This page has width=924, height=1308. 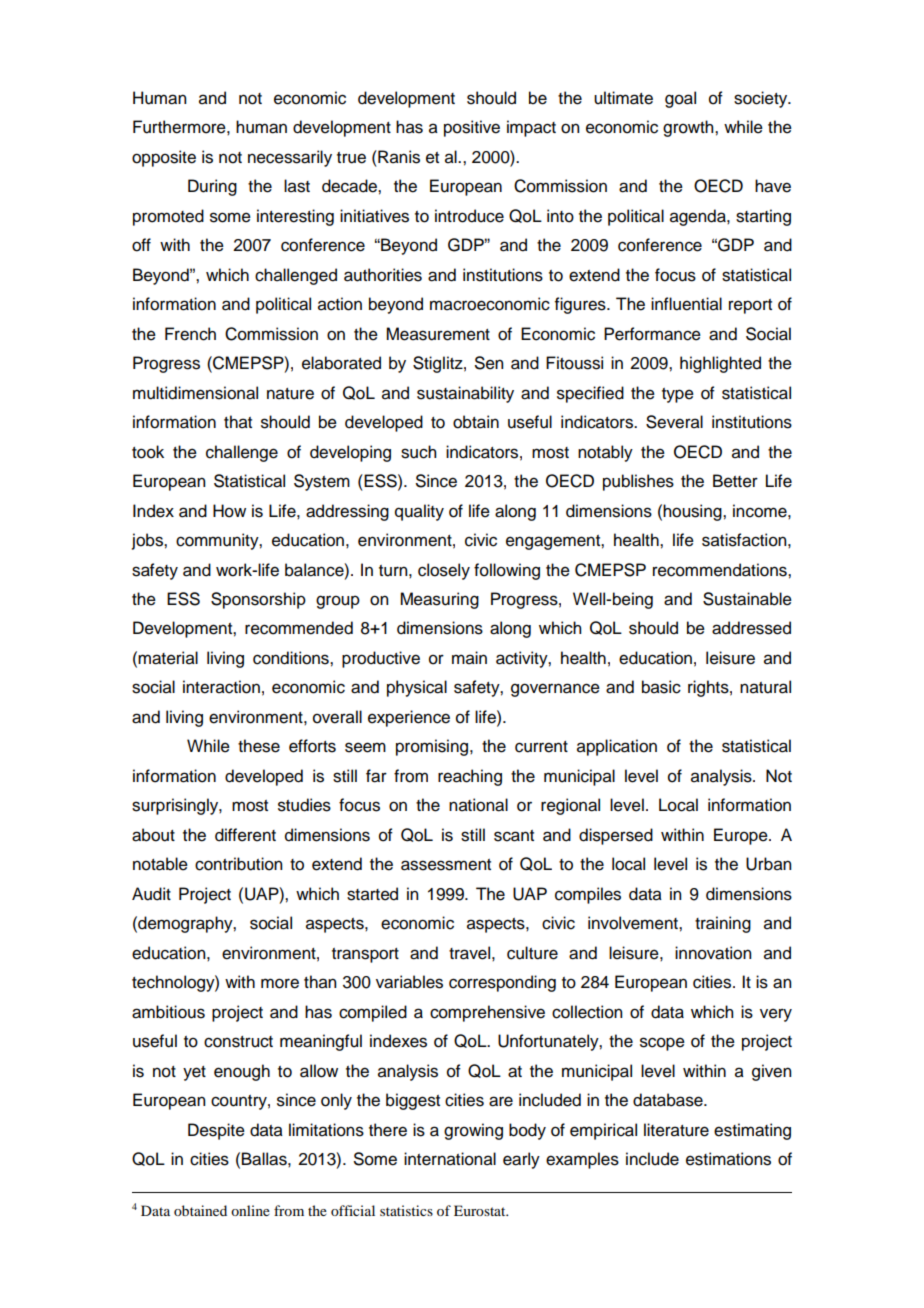 What do you see at coordinates (472, 128) in the page?
I see `positive` at bounding box center [472, 128].
